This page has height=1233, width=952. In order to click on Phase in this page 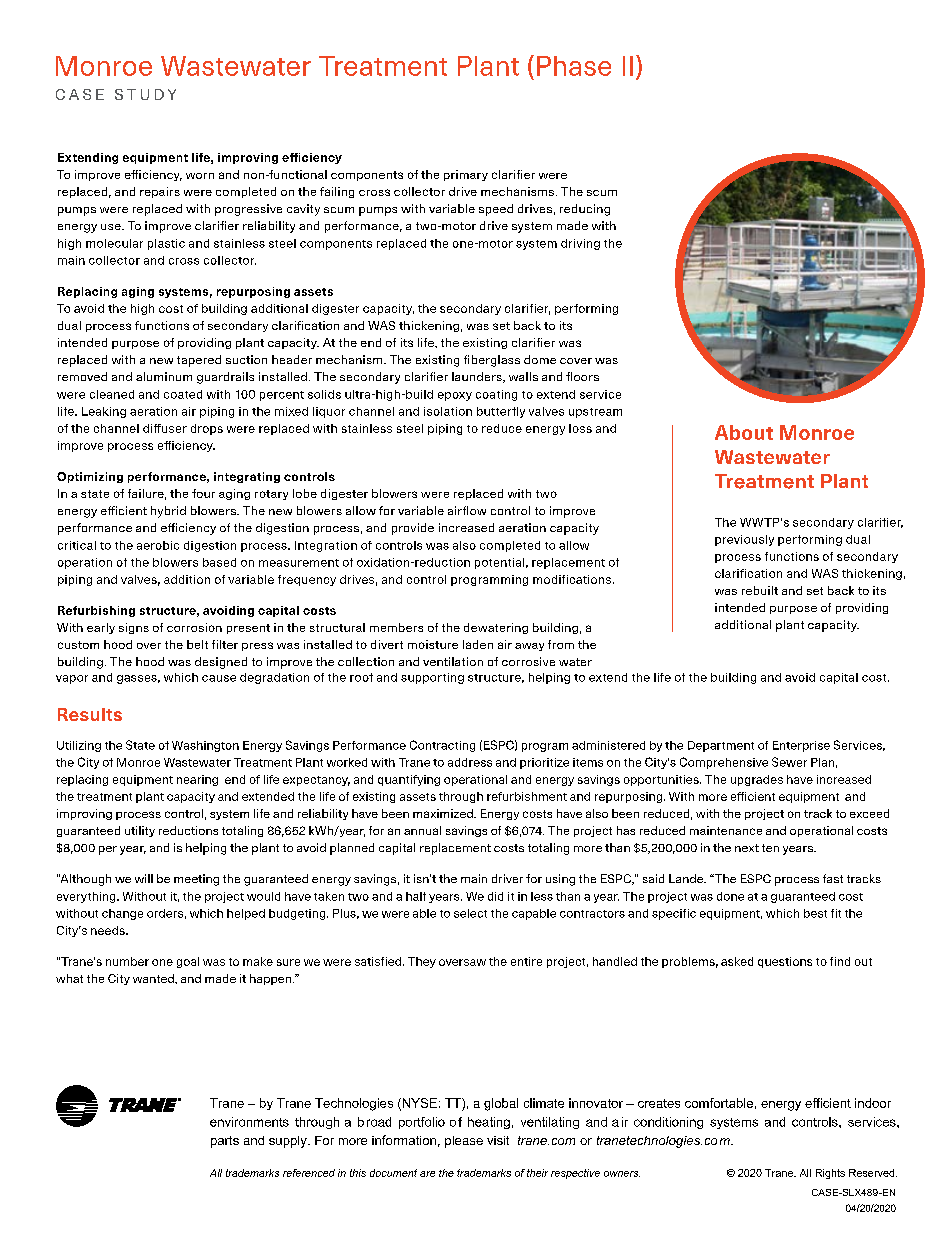, I will do `click(574, 66)`.
